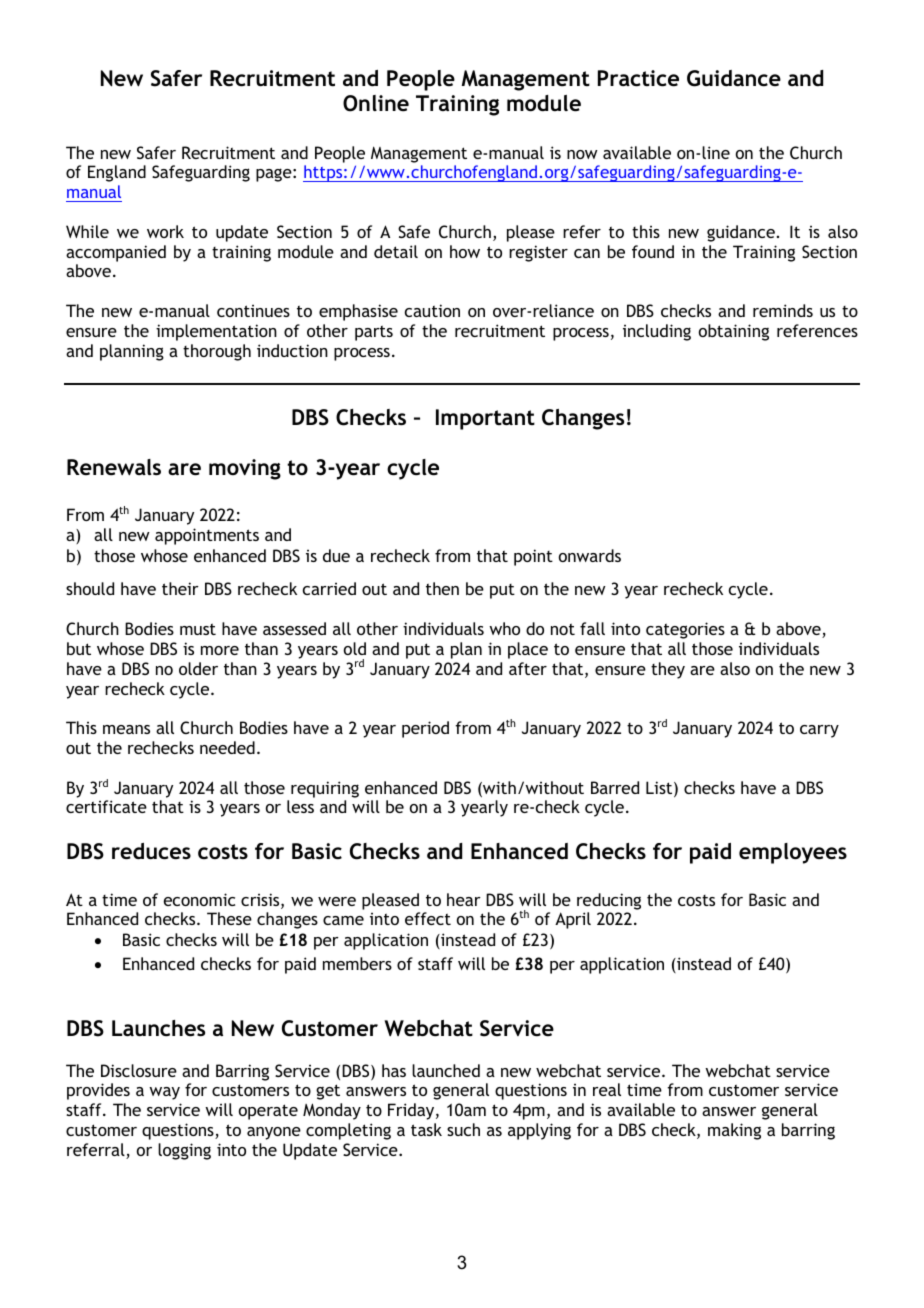 The width and height of the screenshot is (924, 1308). What do you see at coordinates (198, 629) in the screenshot?
I see `must` at bounding box center [198, 629].
